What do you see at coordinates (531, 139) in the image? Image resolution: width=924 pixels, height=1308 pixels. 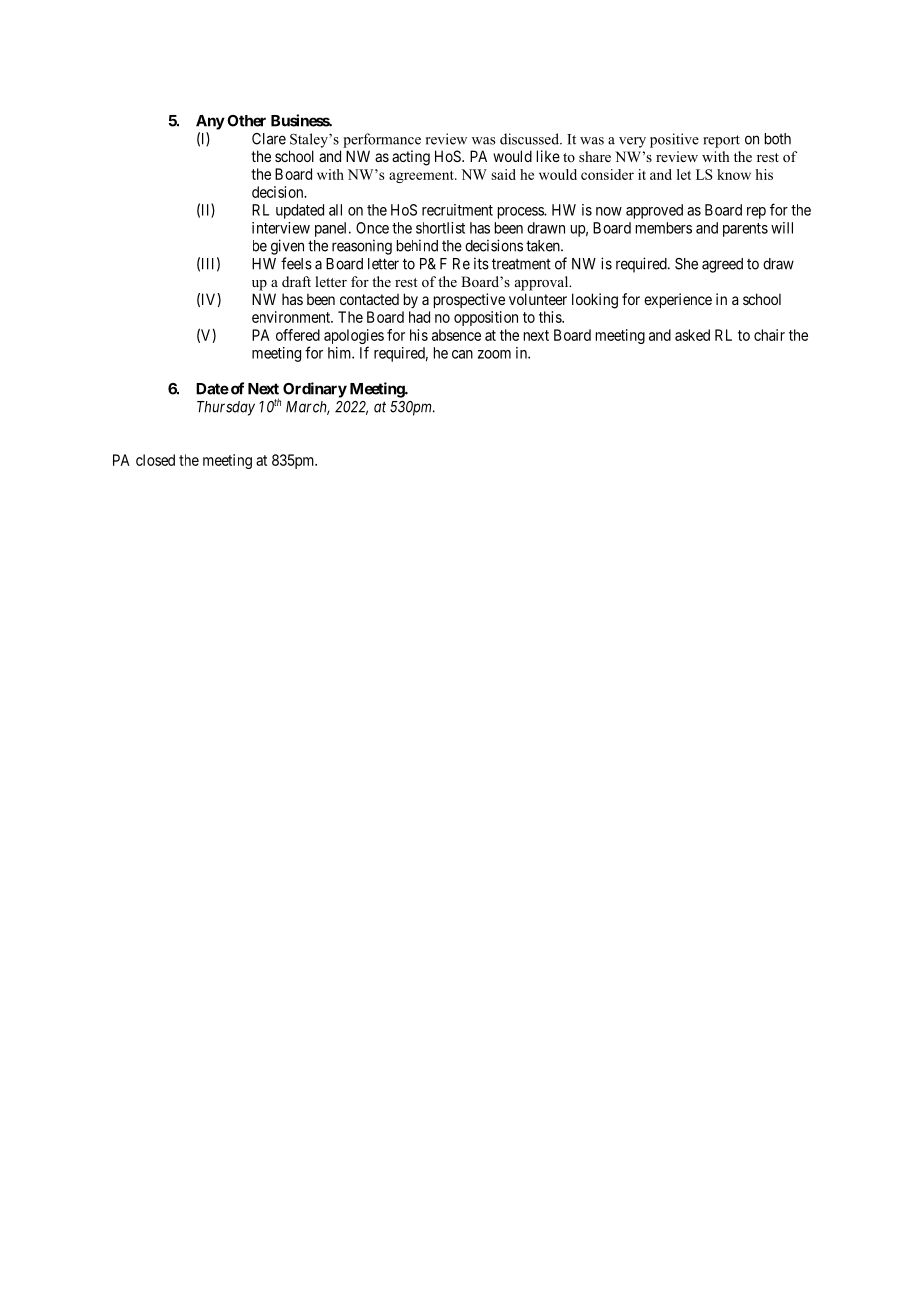 I see `discussed` at bounding box center [531, 139].
